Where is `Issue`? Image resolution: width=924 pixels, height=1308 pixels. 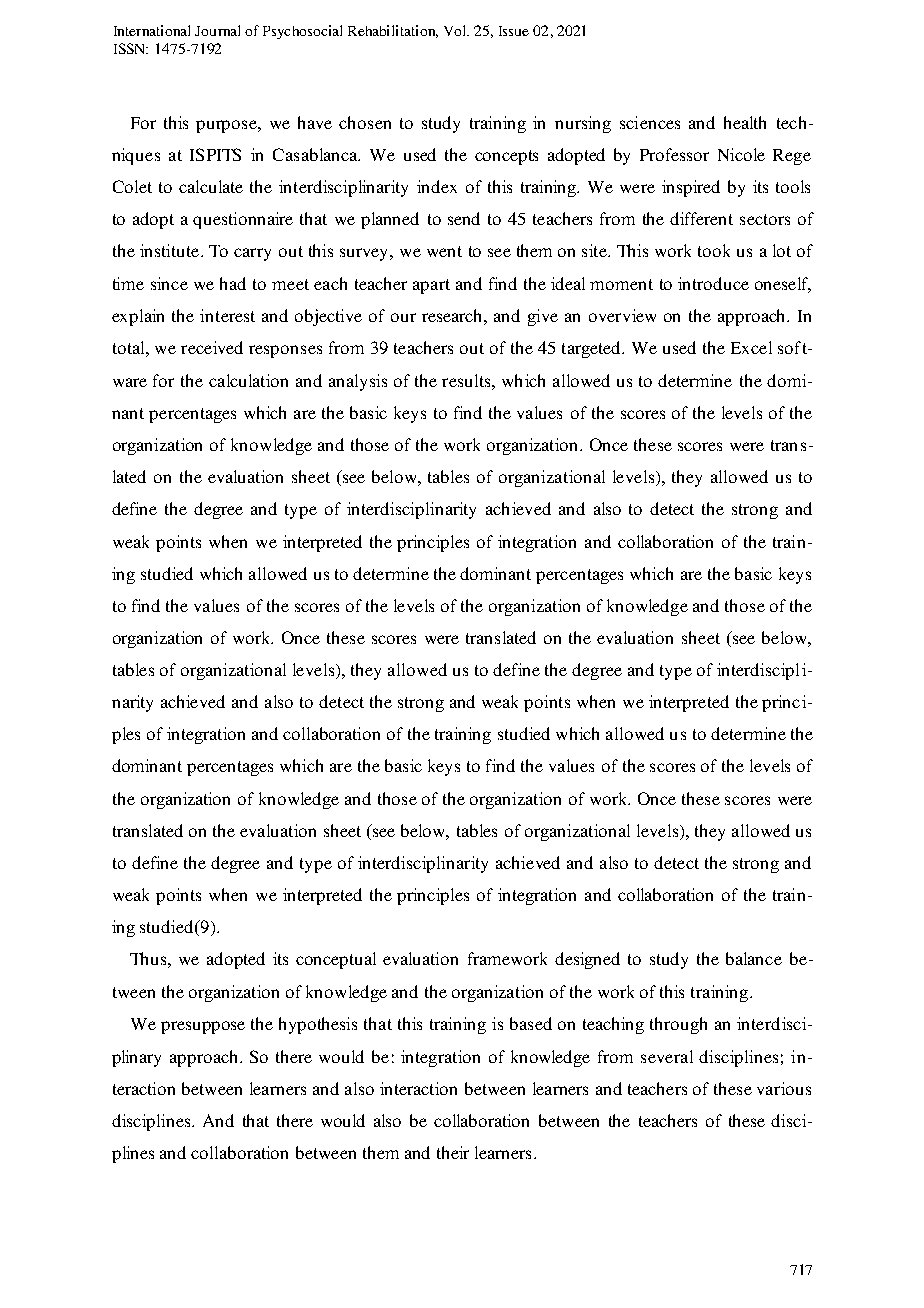
Issue is located at coordinates (514, 31).
